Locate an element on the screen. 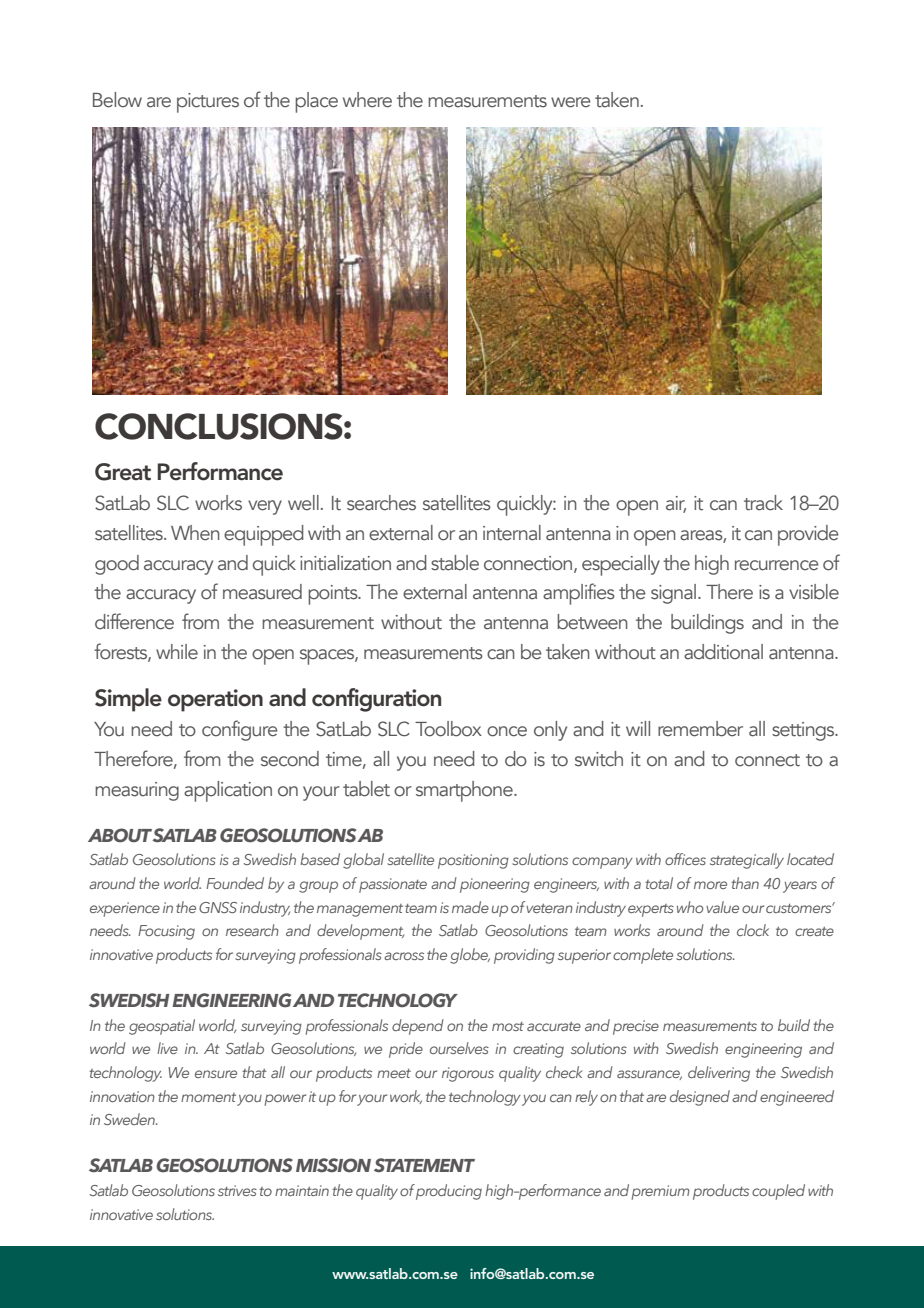 This screenshot has width=924, height=1308. while is located at coordinates (177, 652).
